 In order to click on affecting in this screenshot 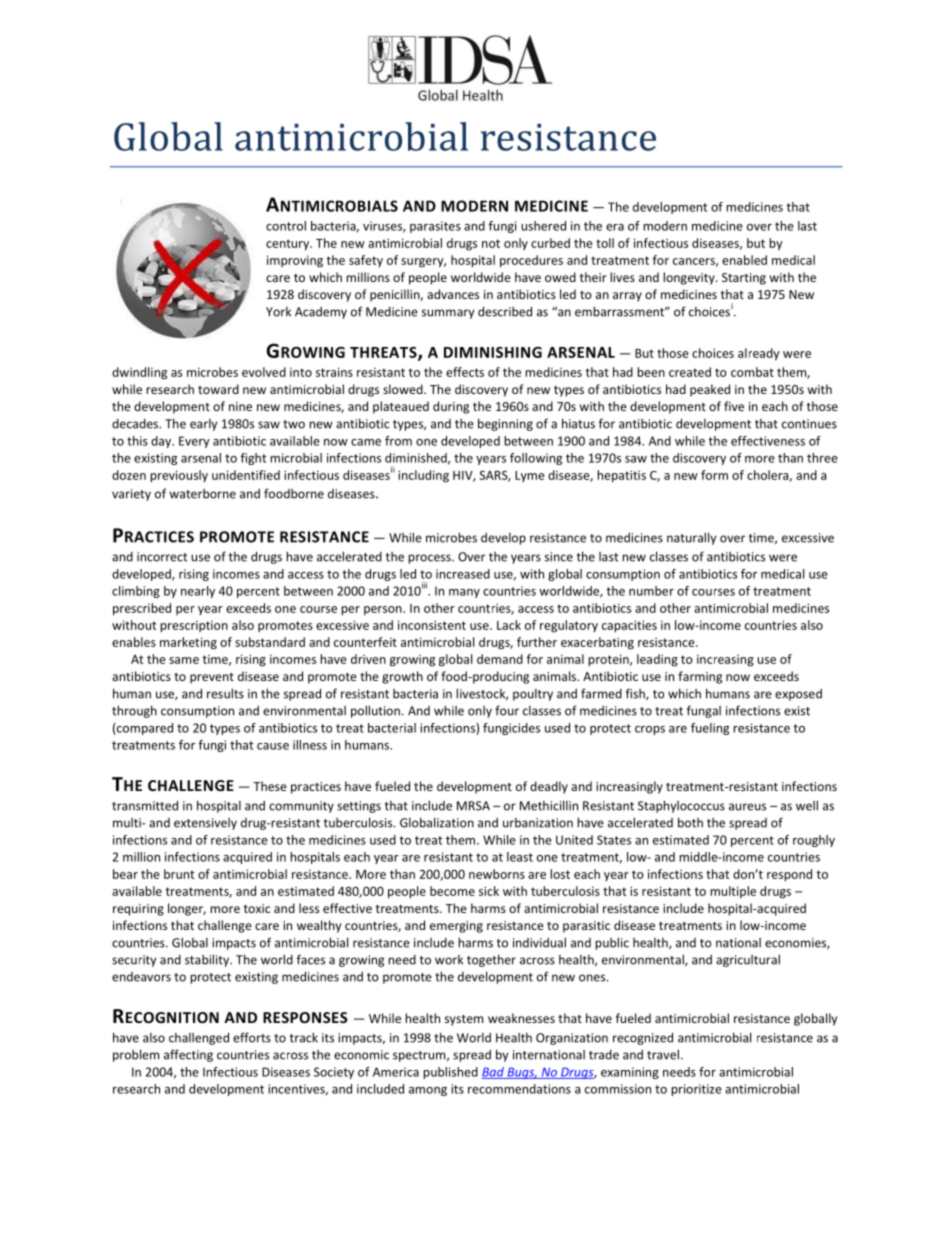, I will do `click(188, 1055)`.
